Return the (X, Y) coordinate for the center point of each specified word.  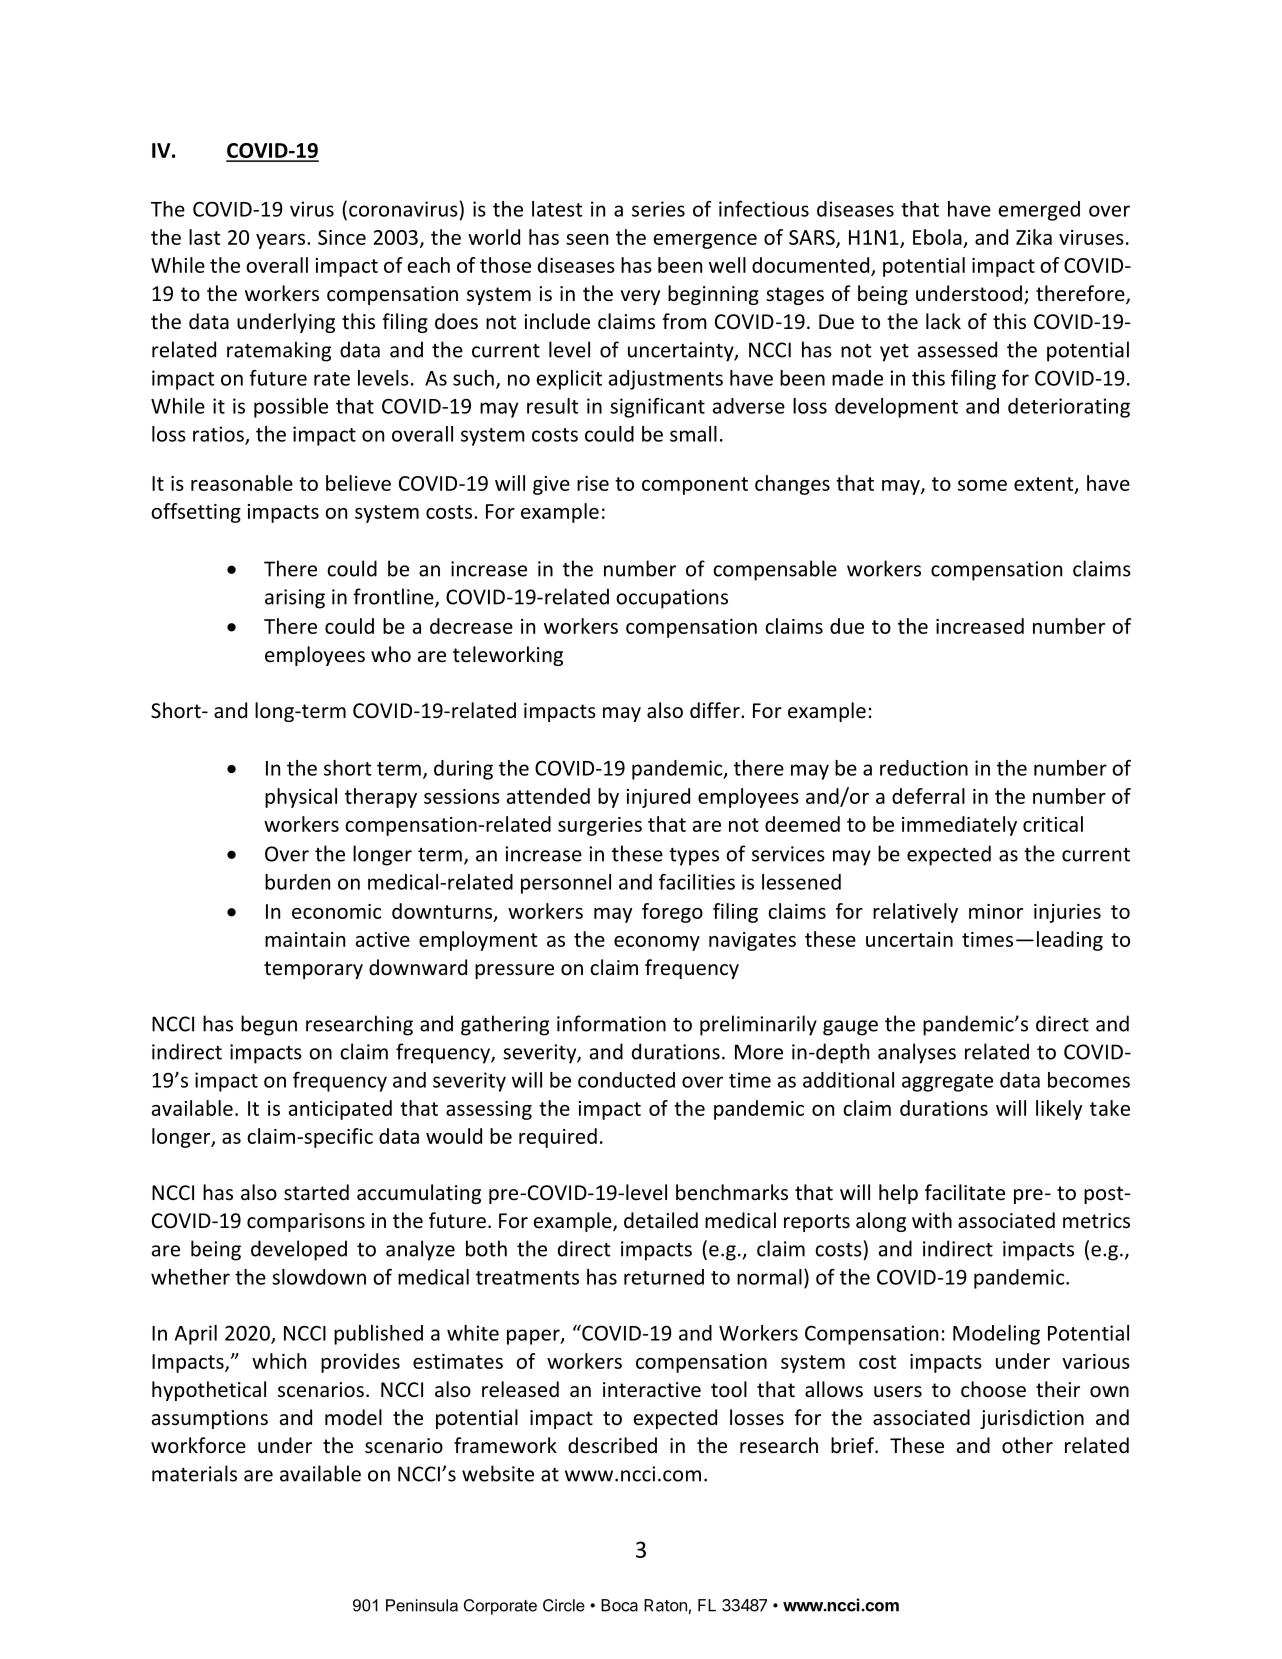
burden (297, 882)
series (658, 209)
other (1027, 1445)
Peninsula (422, 1605)
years (280, 241)
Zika (1034, 237)
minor (996, 911)
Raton (665, 1605)
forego (672, 913)
